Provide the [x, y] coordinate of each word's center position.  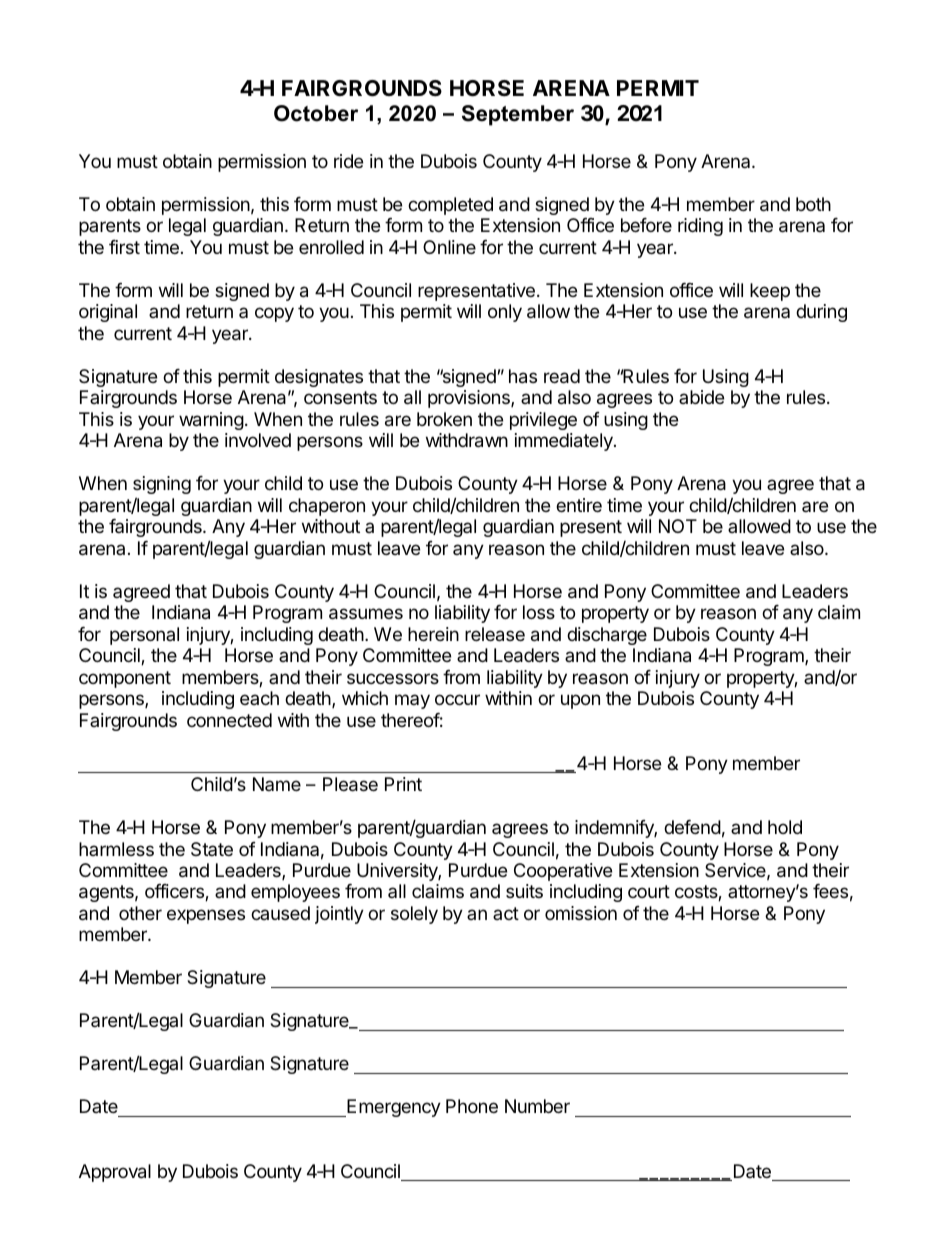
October [316, 113]
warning [211, 421]
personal [144, 636]
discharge [607, 636]
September [518, 115]
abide [701, 397]
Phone [472, 1106]
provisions [470, 399]
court [649, 891]
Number [537, 1106]
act [506, 913]
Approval [115, 1173]
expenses [206, 916]
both [813, 204]
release [495, 634]
